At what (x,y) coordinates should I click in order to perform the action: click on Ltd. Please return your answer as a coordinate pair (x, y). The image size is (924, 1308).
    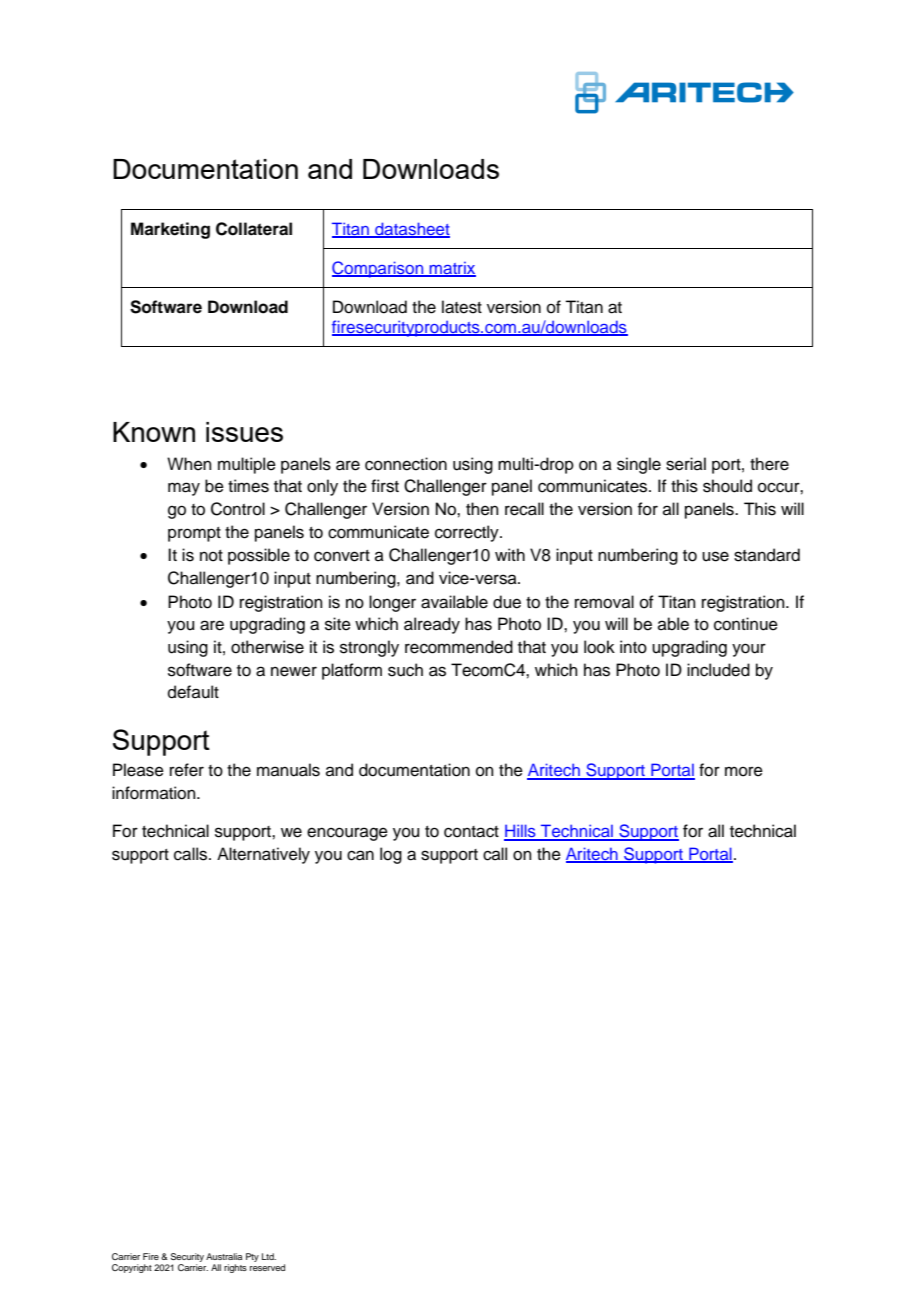
    Looking at the image, I should click on (269, 1256).
